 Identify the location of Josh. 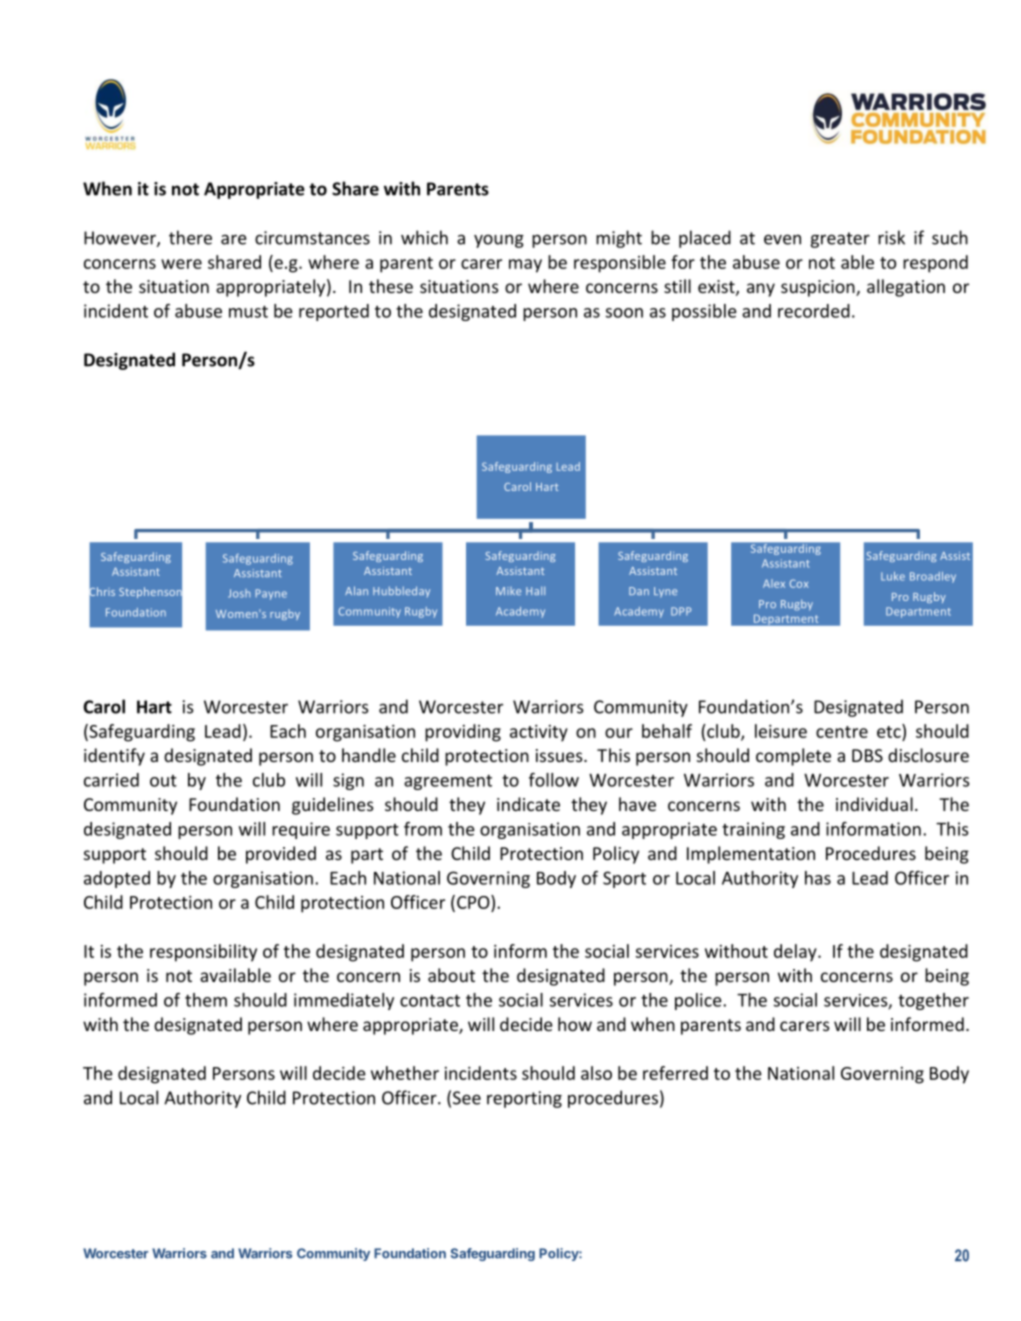
(239, 593).
